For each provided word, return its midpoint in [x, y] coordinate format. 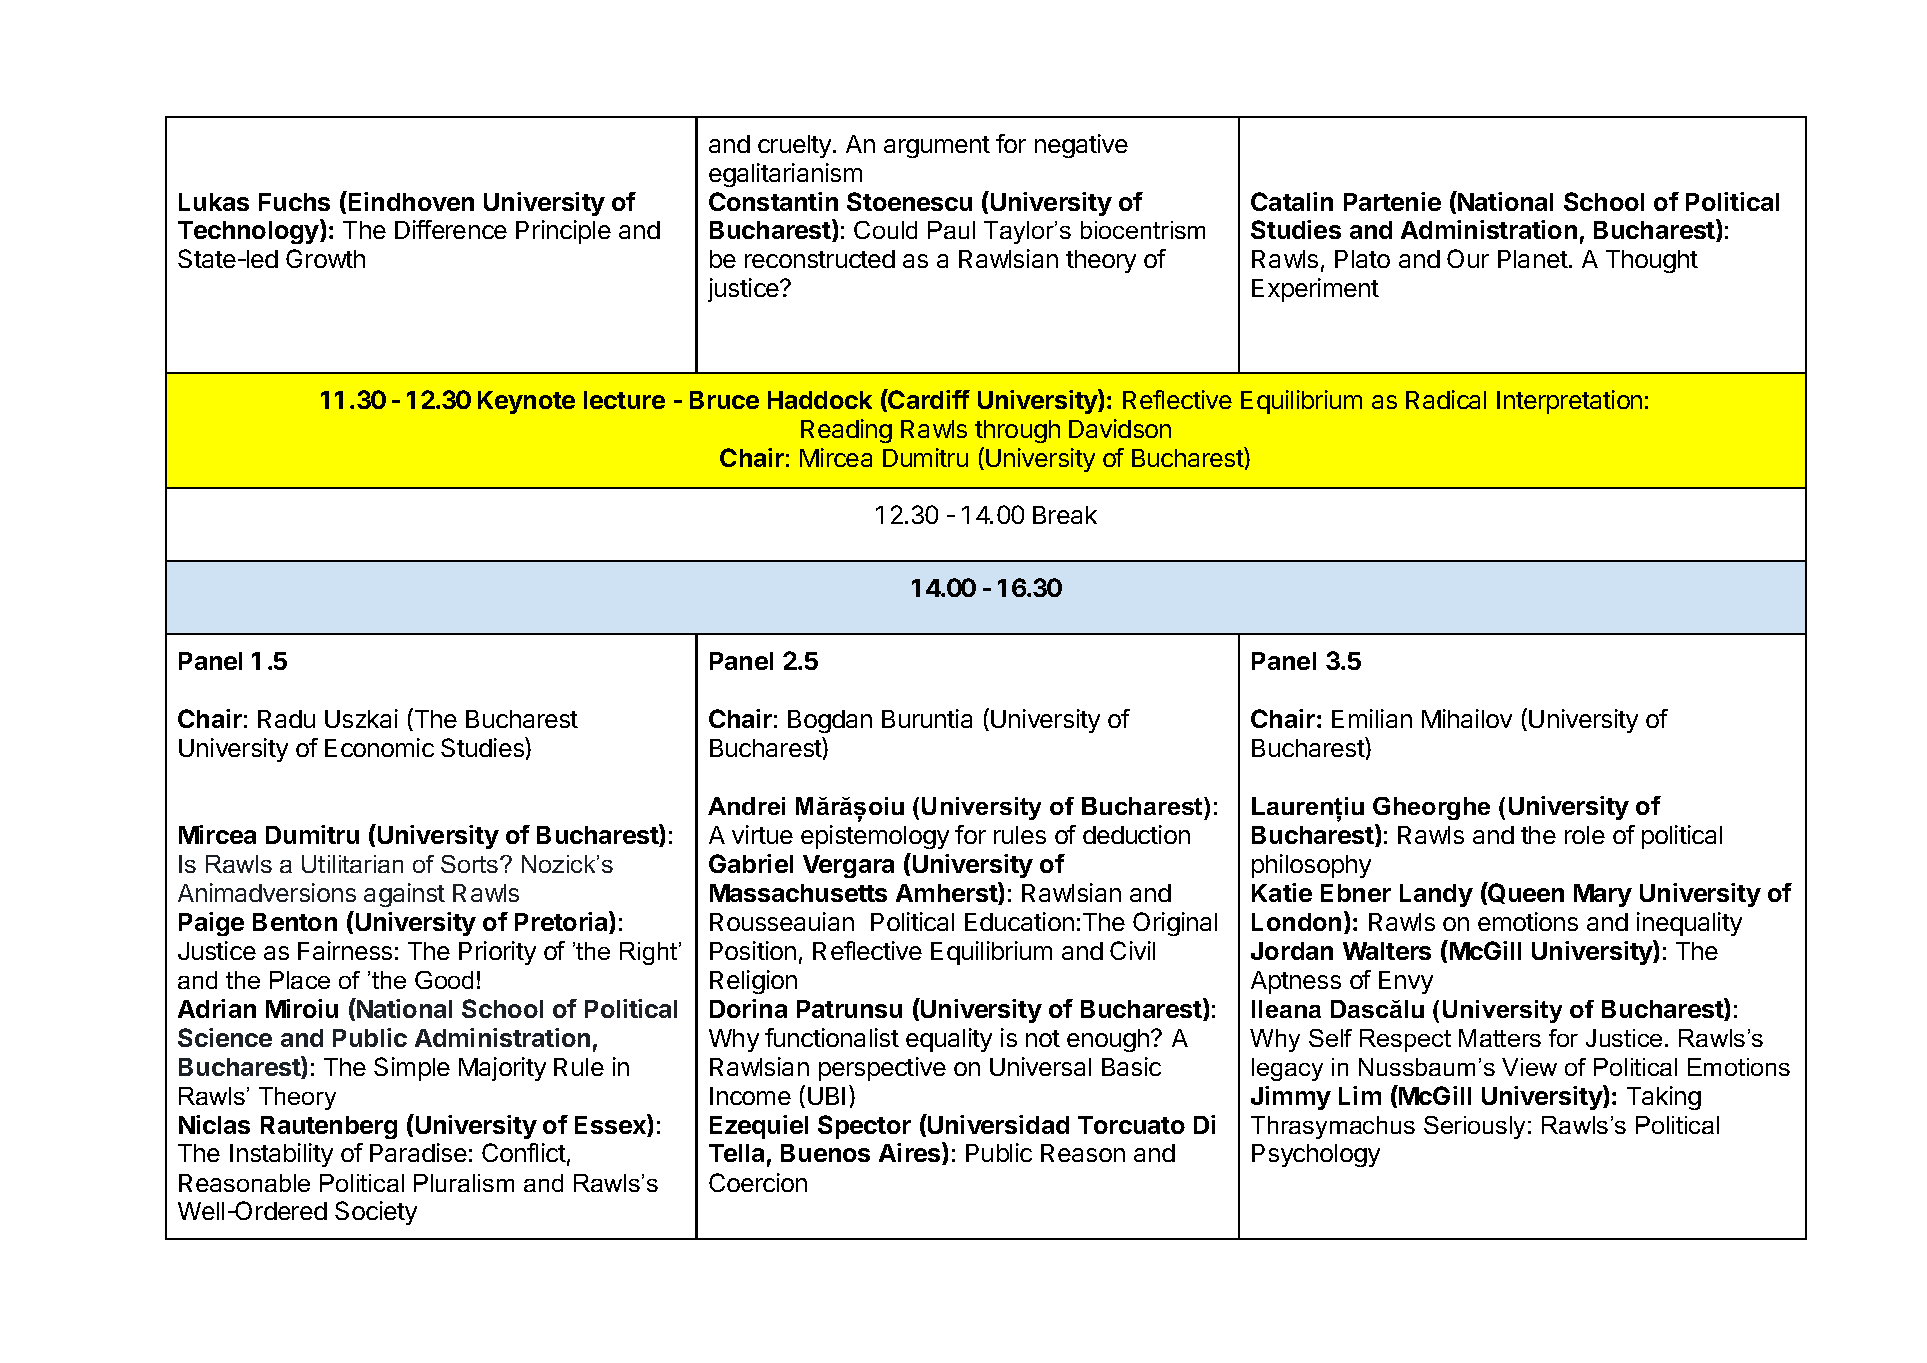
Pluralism [464, 1183]
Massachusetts [798, 893]
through [1017, 431]
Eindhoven [410, 201]
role [1585, 835]
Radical [1446, 399]
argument [937, 147]
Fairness [345, 950]
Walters [1387, 951]
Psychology [1316, 1155]
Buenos [825, 1153]
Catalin [1292, 201]
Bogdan [830, 721]
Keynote [526, 402]
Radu [286, 719]
